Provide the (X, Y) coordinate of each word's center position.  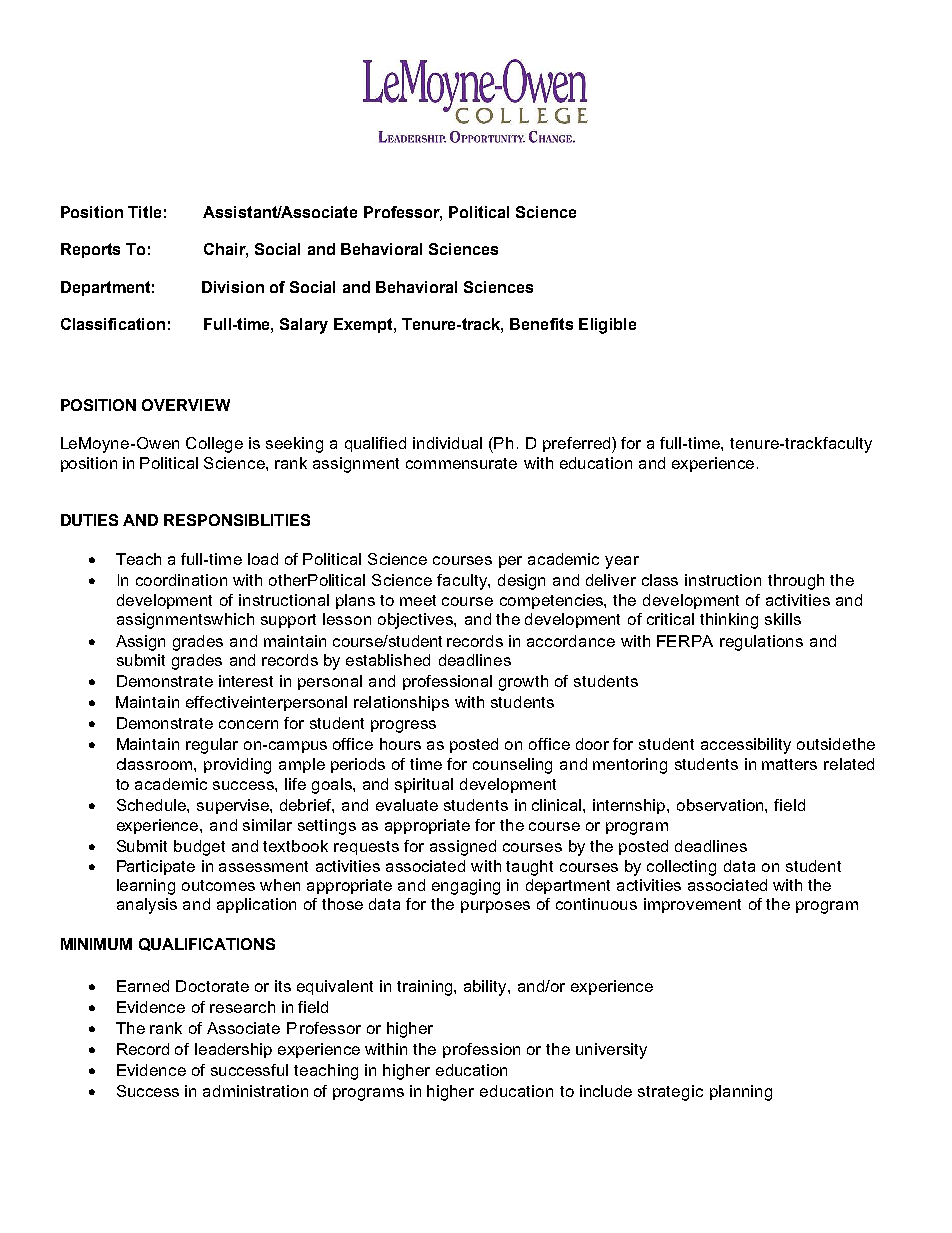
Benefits (541, 324)
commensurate (461, 463)
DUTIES (89, 520)
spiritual (424, 785)
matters (789, 764)
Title (144, 212)
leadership (233, 1050)
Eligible (607, 326)
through (796, 582)
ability (486, 988)
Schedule (152, 805)
